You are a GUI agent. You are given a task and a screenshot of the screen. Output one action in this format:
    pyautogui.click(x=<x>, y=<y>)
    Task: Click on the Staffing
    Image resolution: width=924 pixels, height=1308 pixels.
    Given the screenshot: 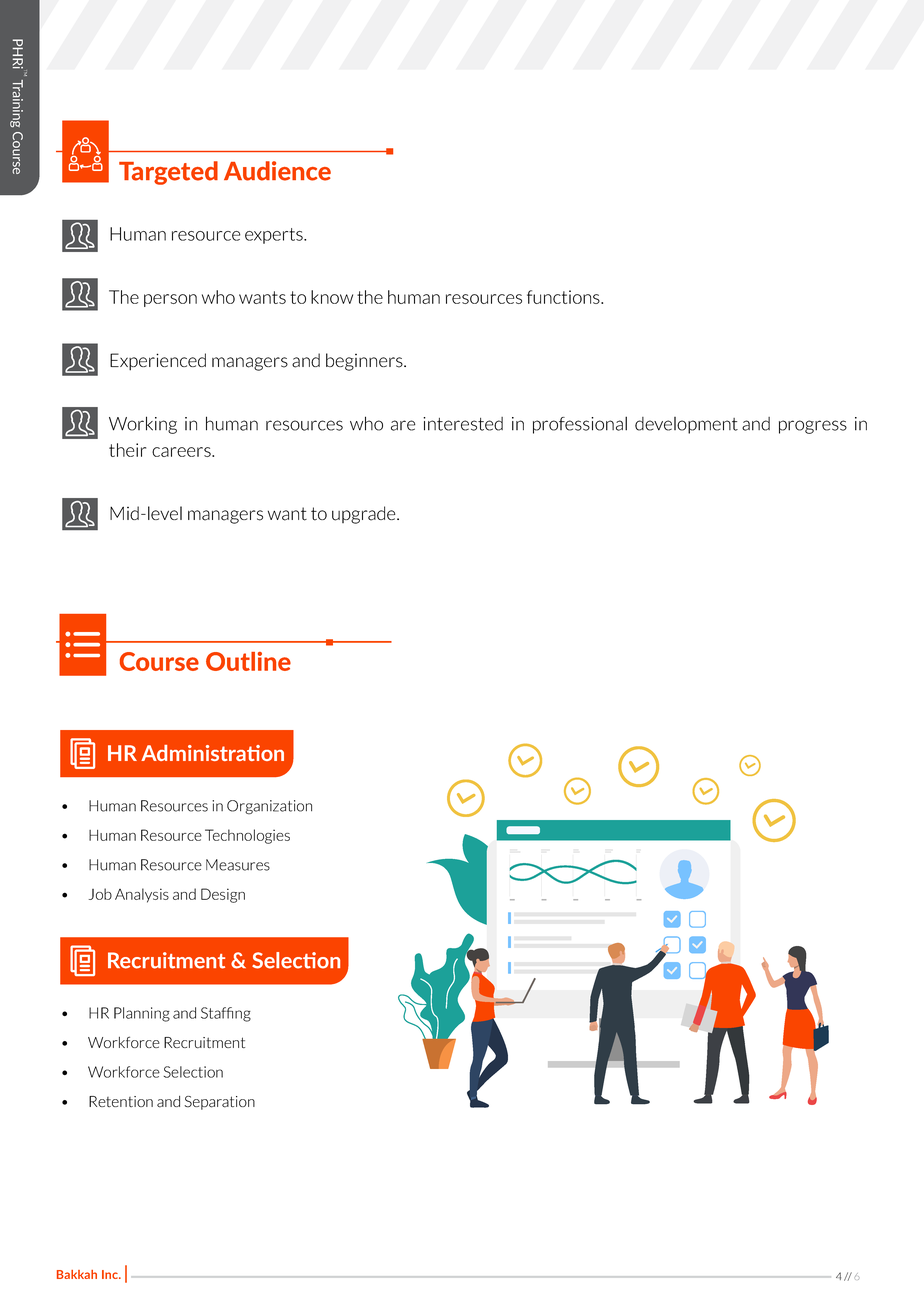 What is the action you would take?
    pyautogui.click(x=226, y=1014)
